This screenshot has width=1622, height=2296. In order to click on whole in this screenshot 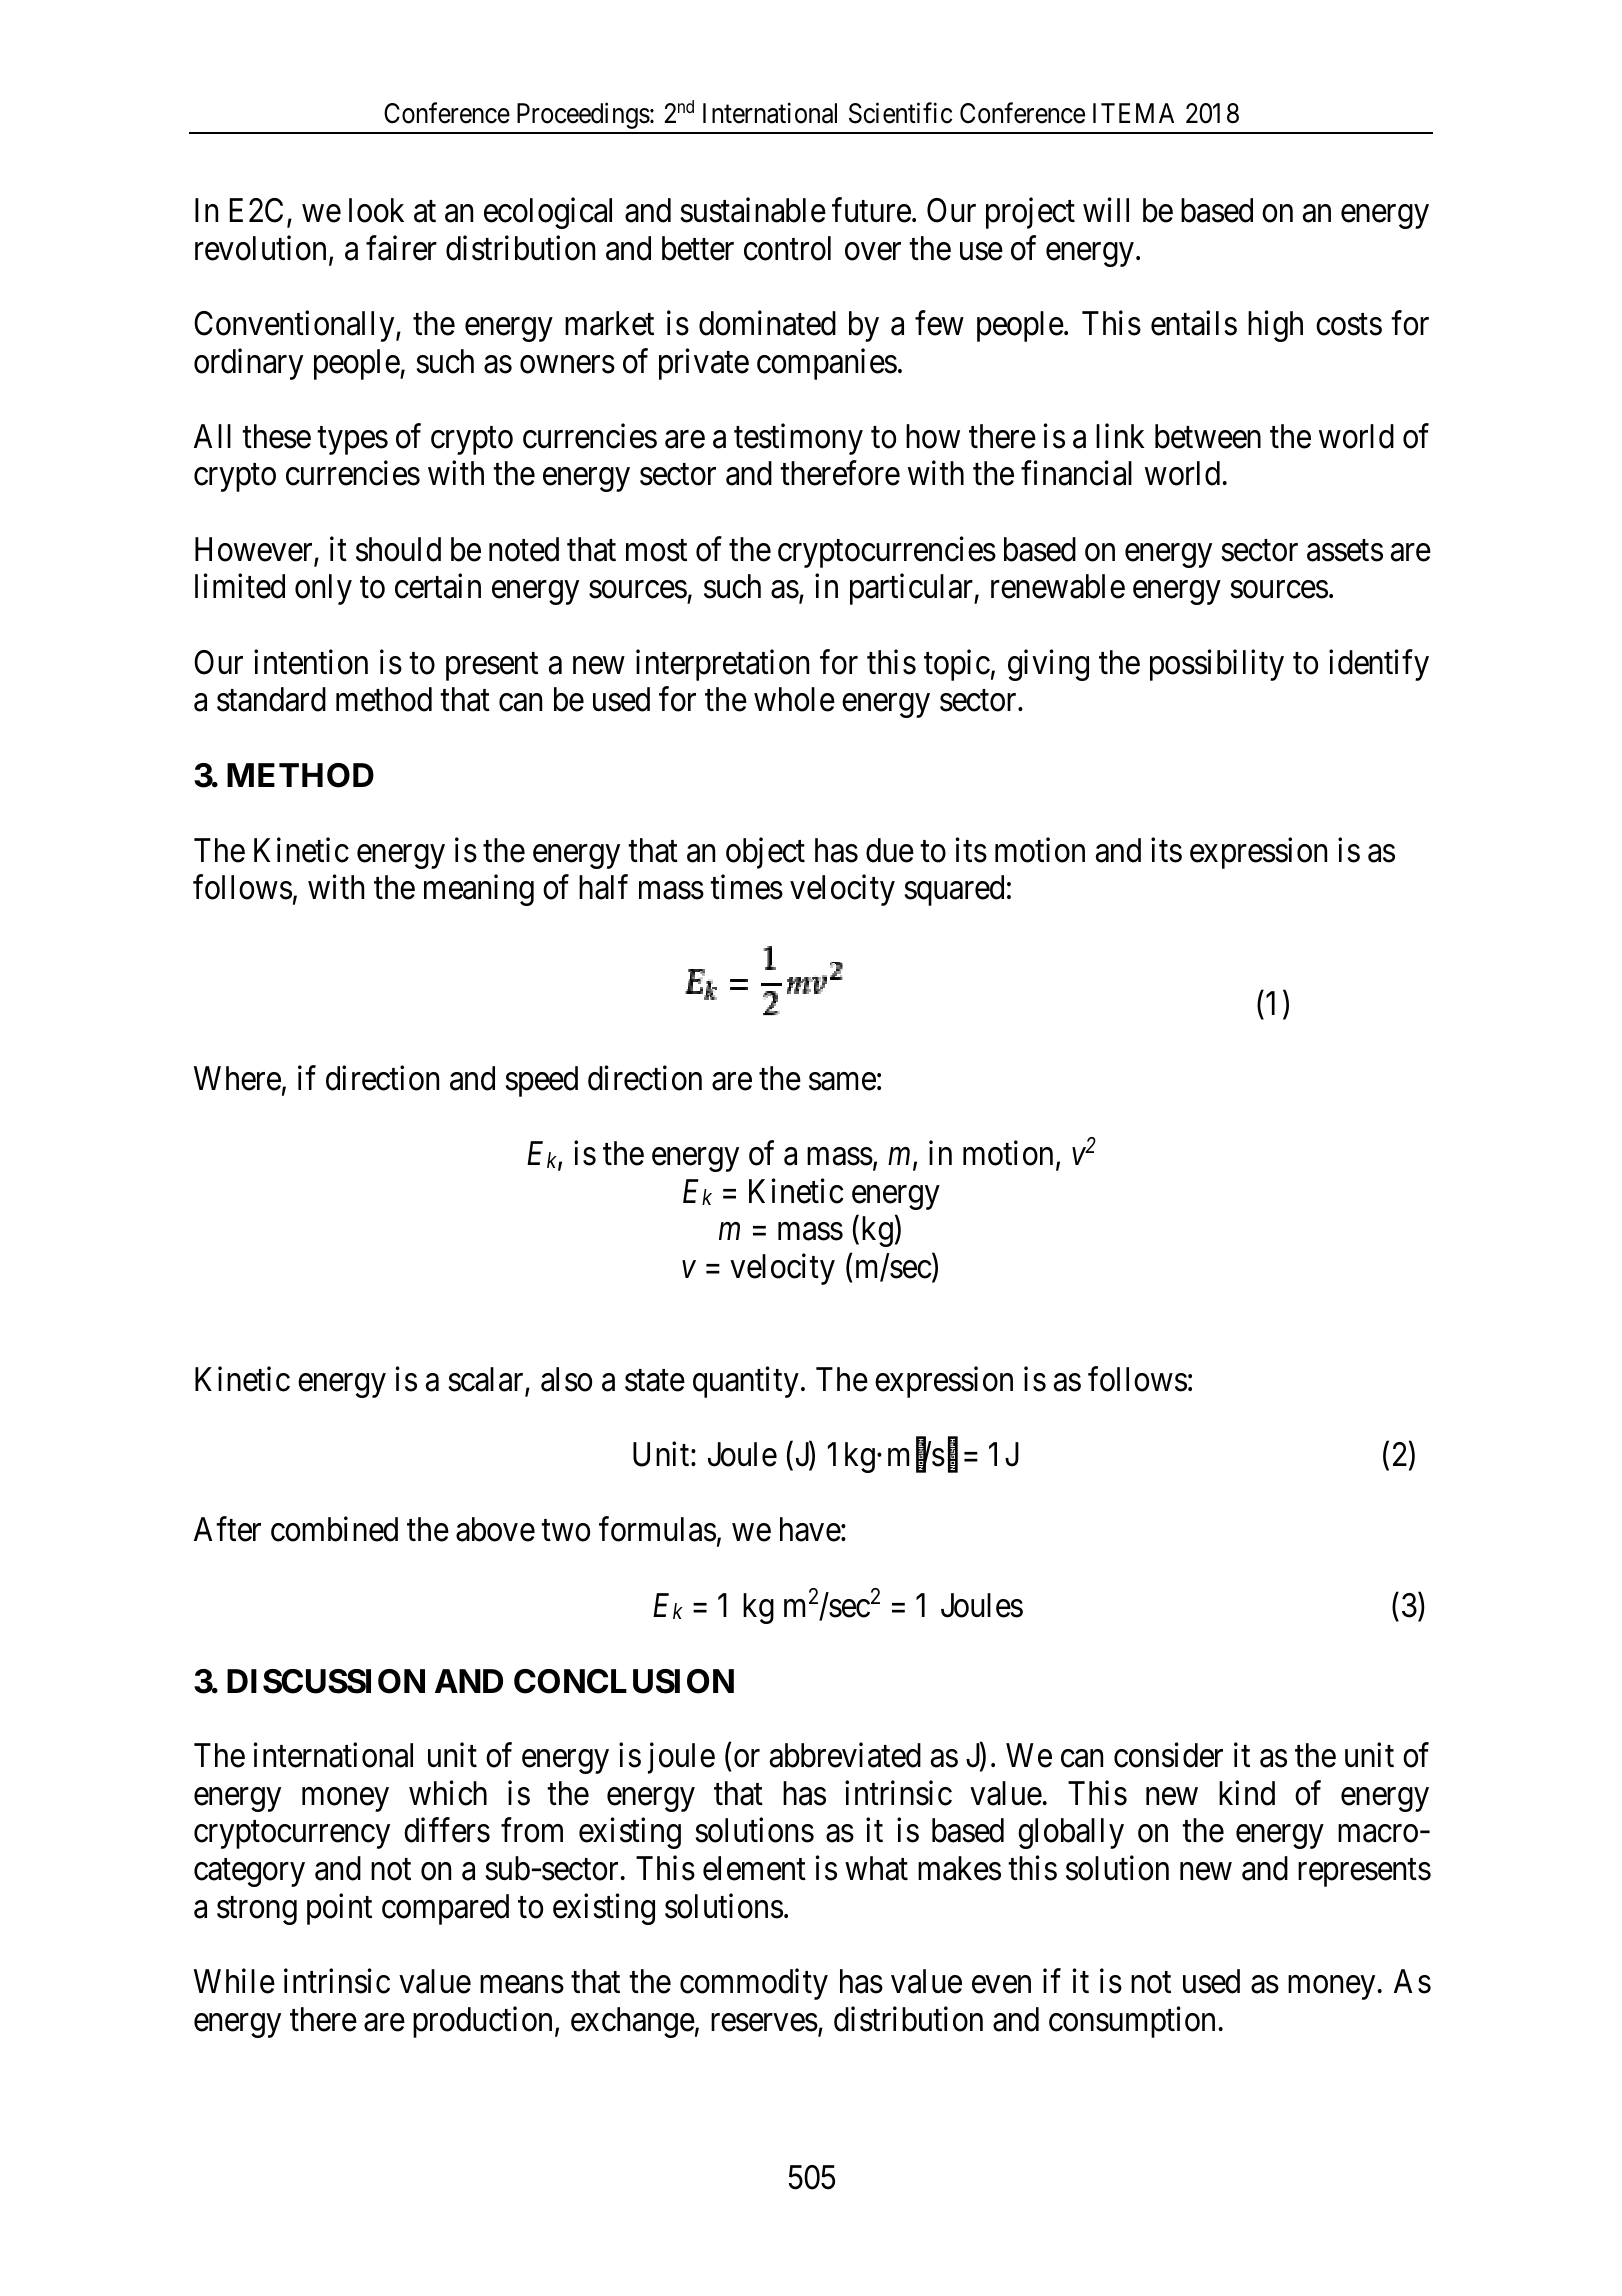, I will do `click(794, 699)`.
